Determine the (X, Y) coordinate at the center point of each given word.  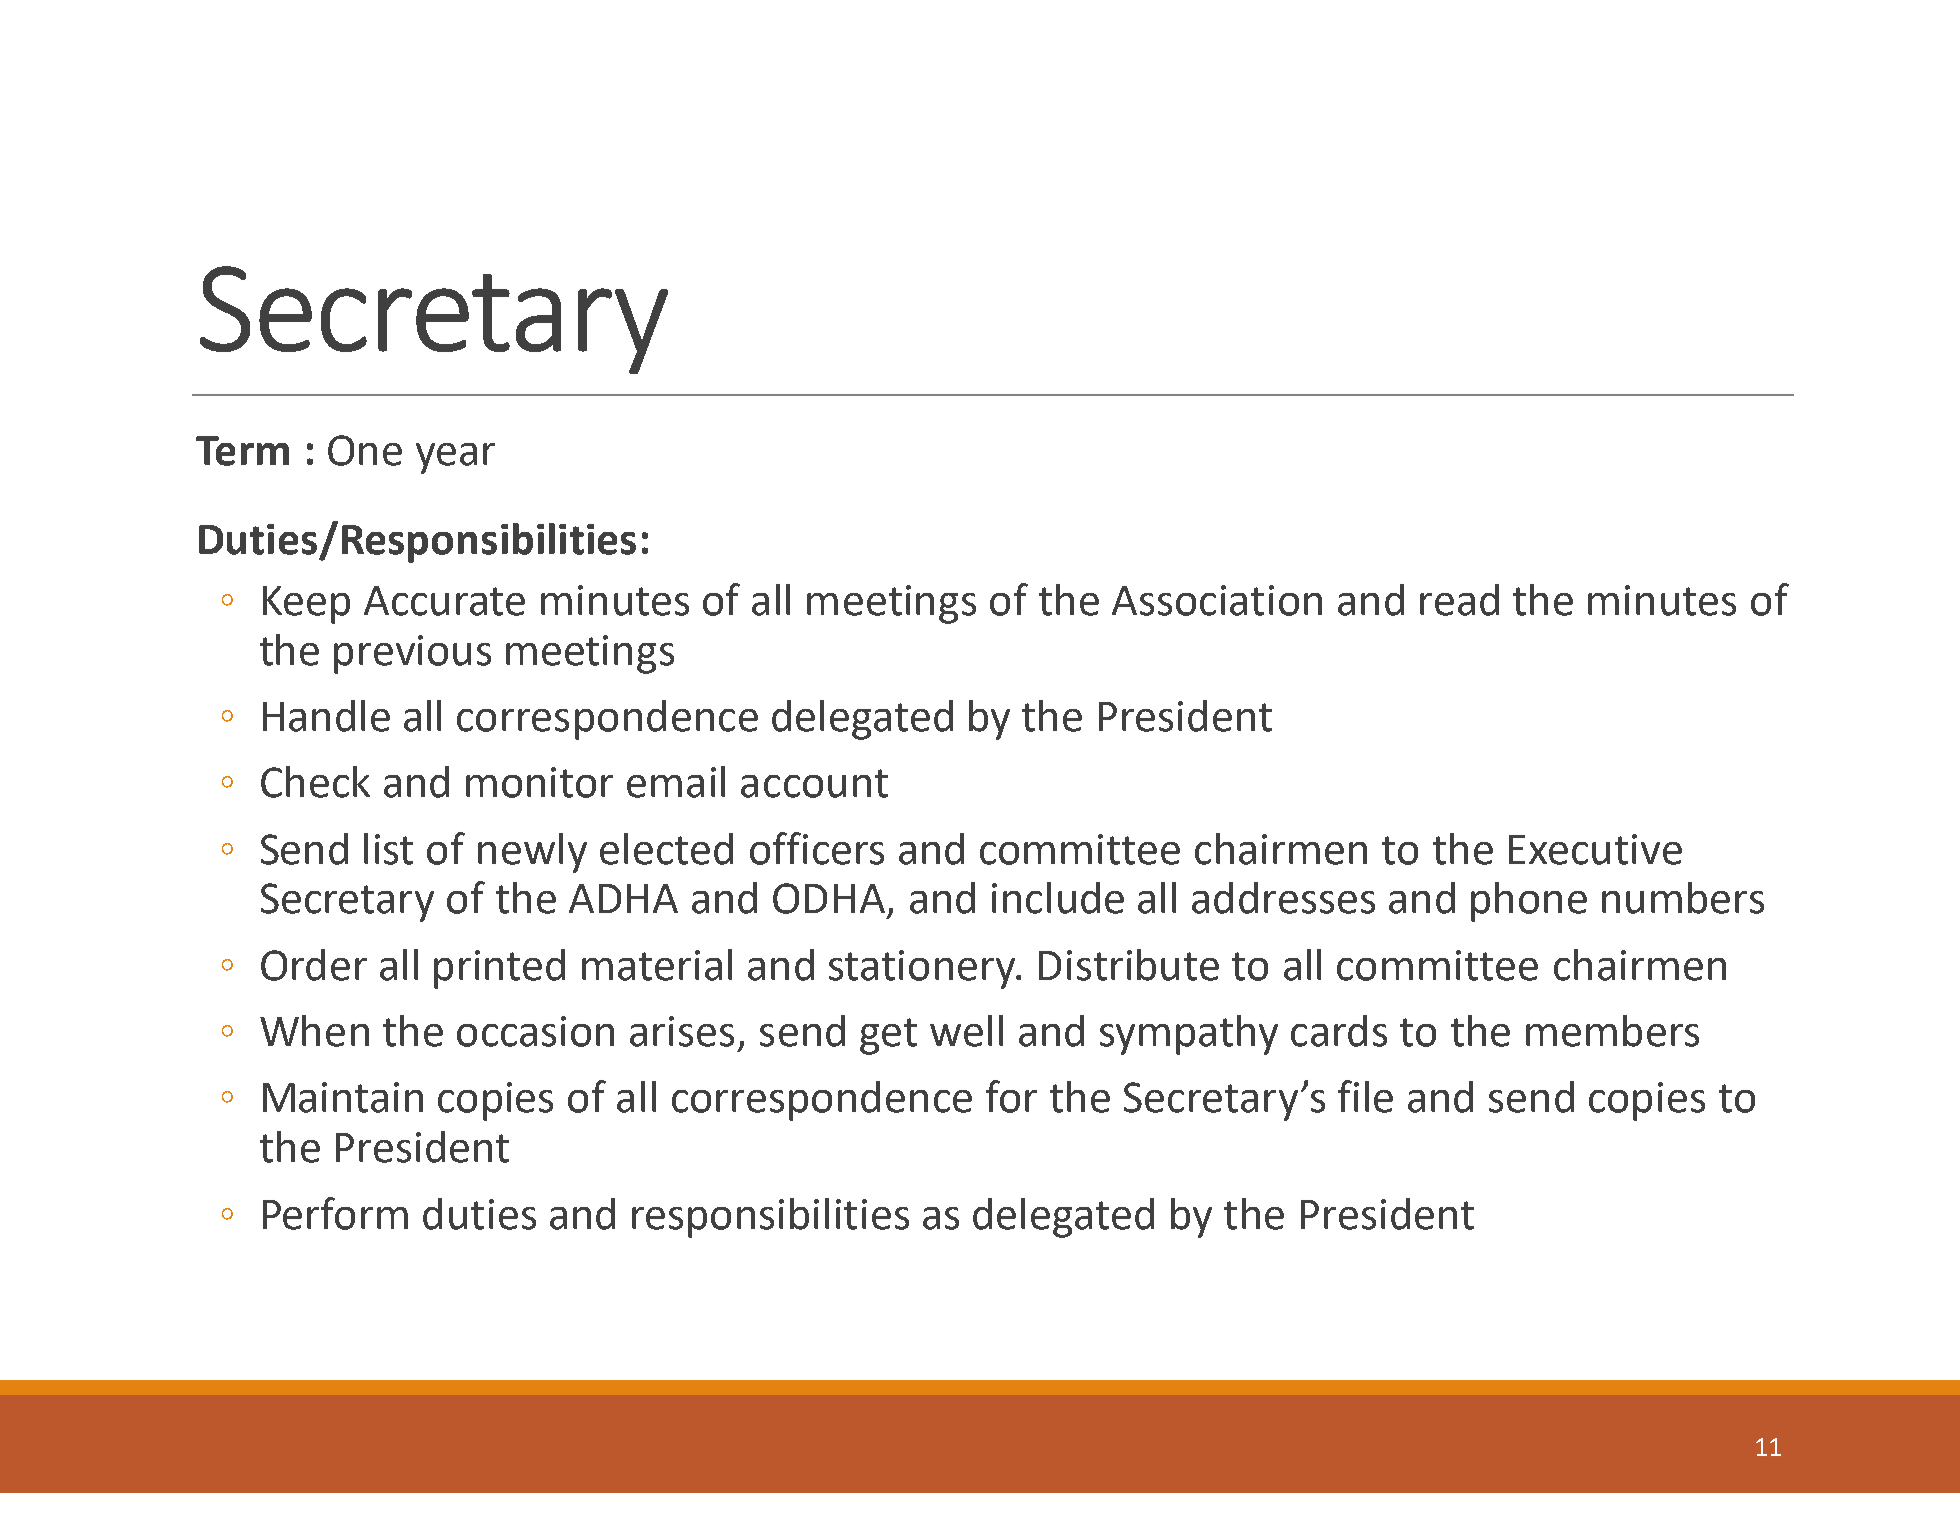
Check (315, 782)
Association (1217, 600)
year (455, 458)
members (1612, 1031)
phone (1529, 902)
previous (412, 654)
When (314, 1031)
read (1459, 600)
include (1058, 898)
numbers (1683, 898)
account (814, 783)
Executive (1595, 849)
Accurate (444, 601)
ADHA (623, 898)
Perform (335, 1213)
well (966, 1031)
